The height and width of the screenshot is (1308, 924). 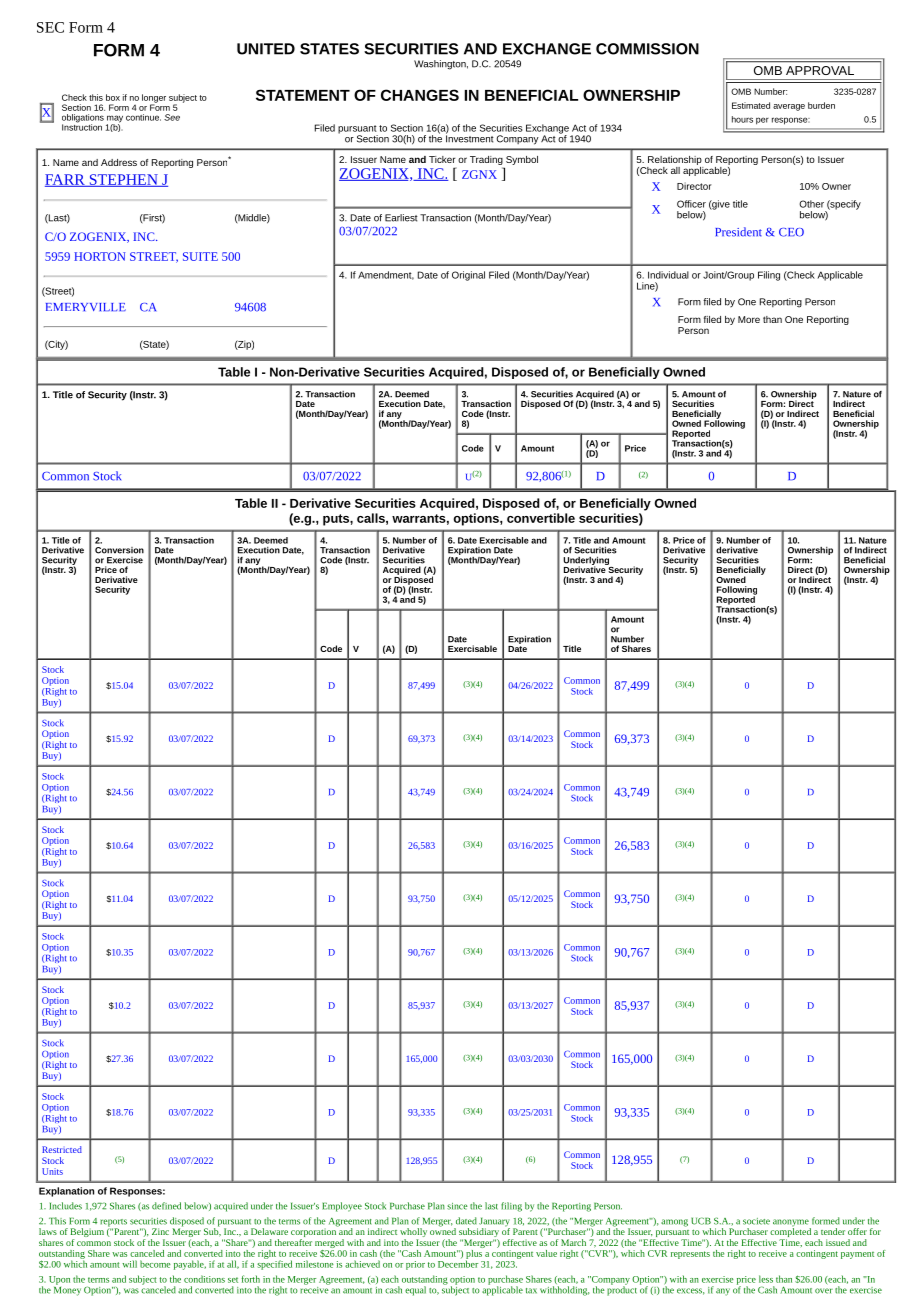 What do you see at coordinates (751, 105) in the screenshot?
I see `Estimated` at bounding box center [751, 105].
